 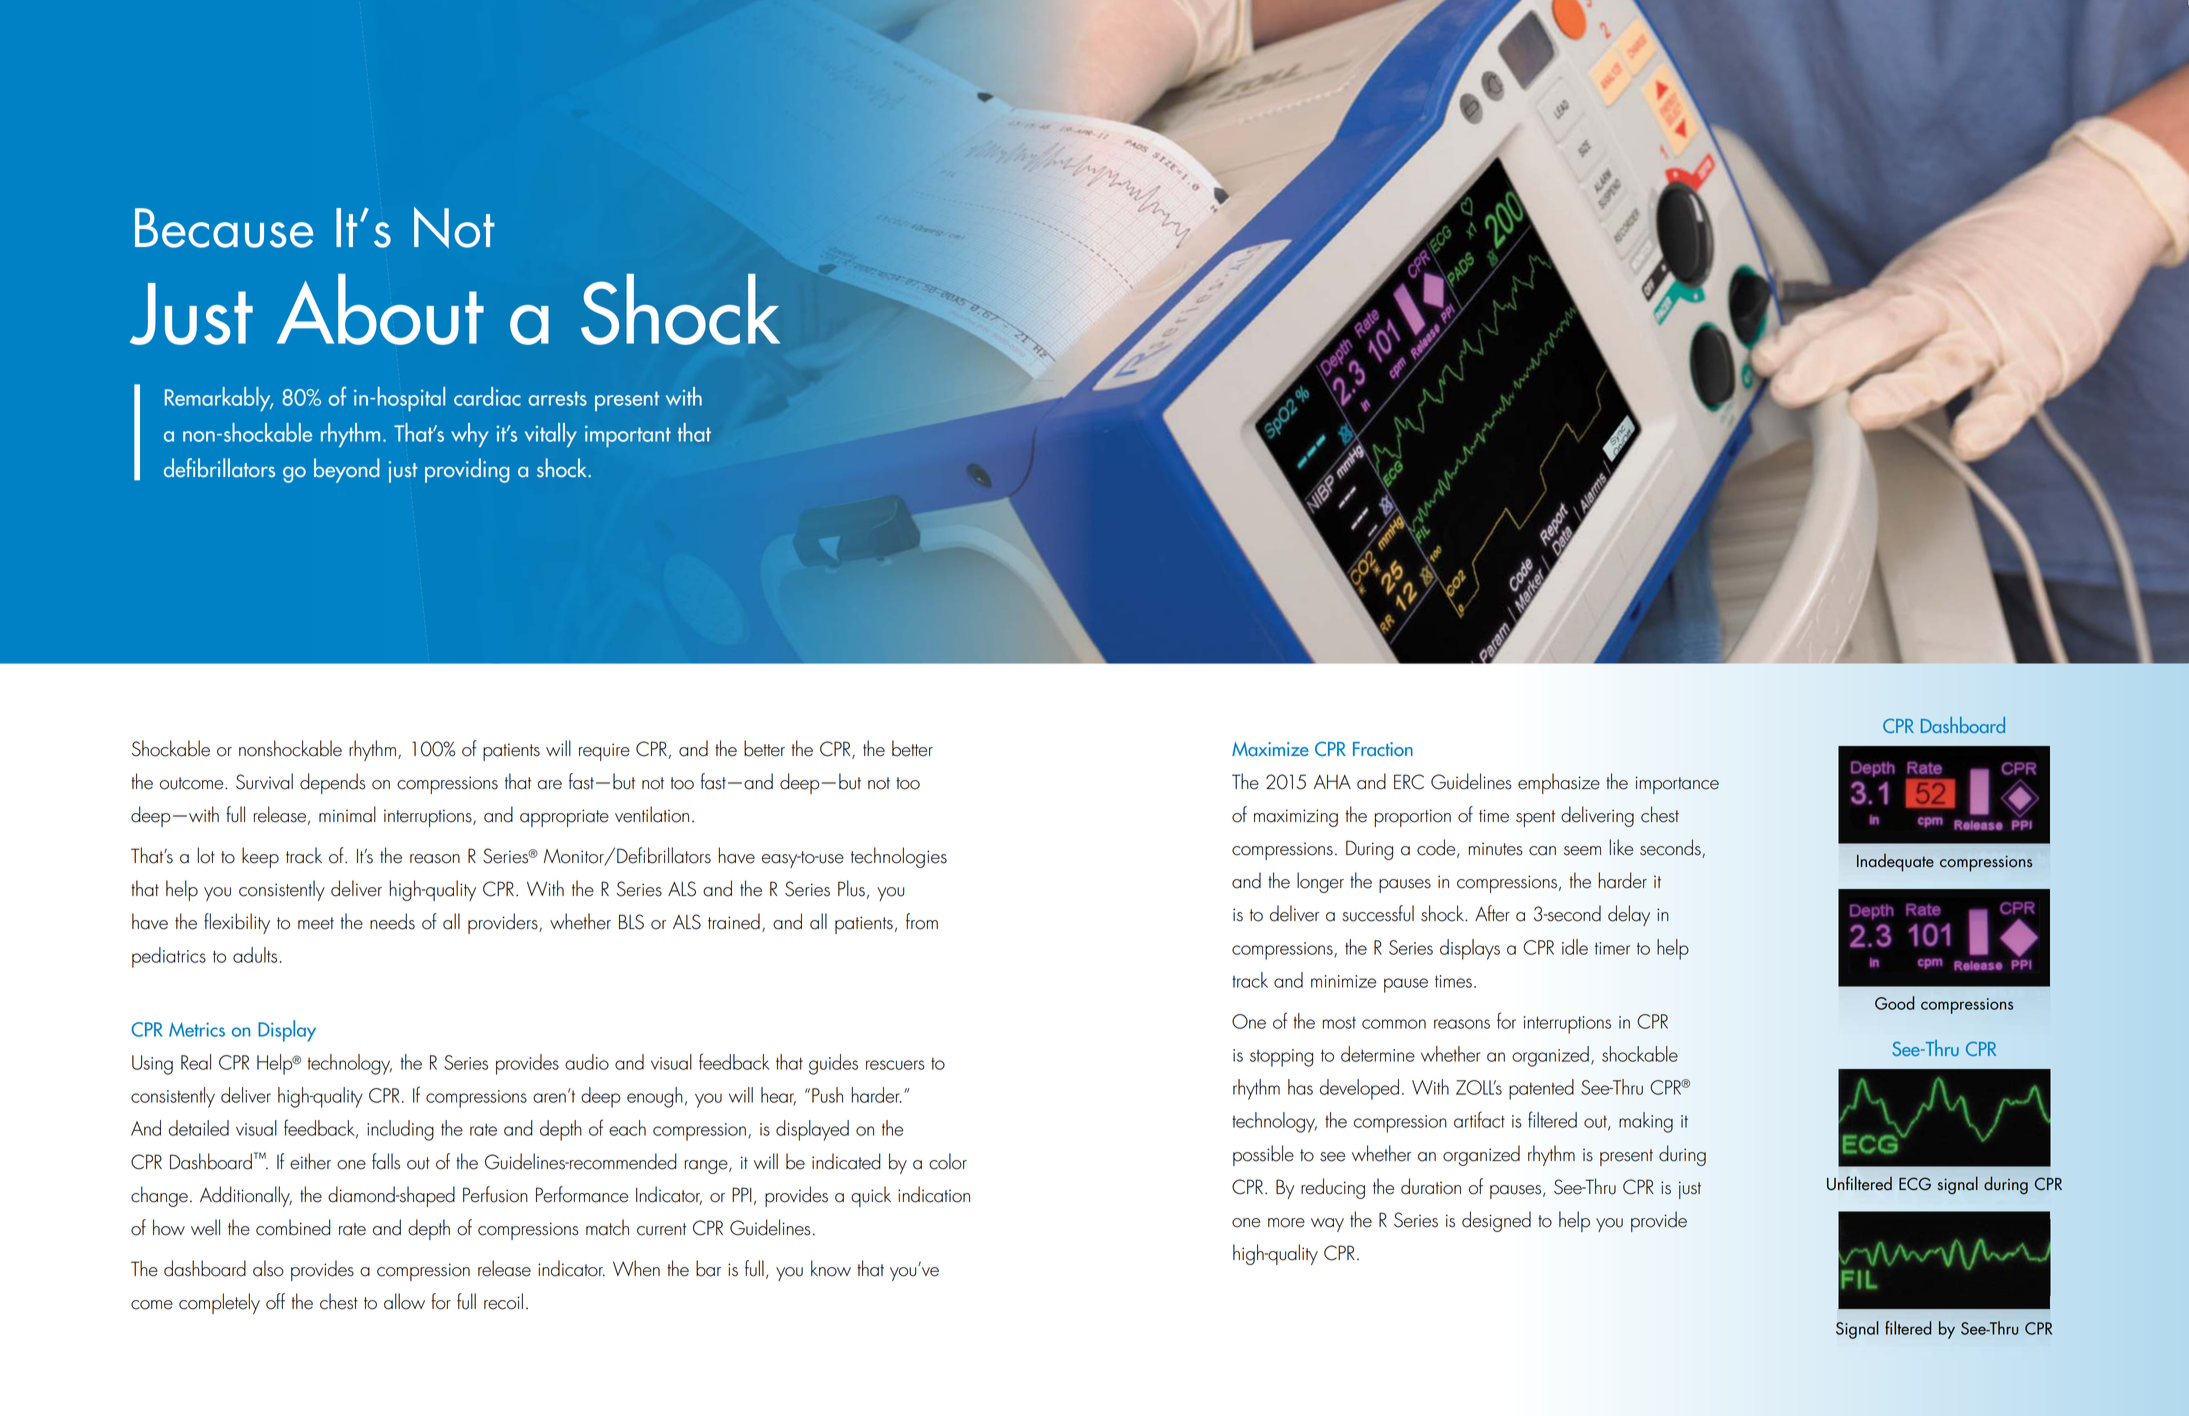 I want to click on importance, so click(x=1677, y=785).
